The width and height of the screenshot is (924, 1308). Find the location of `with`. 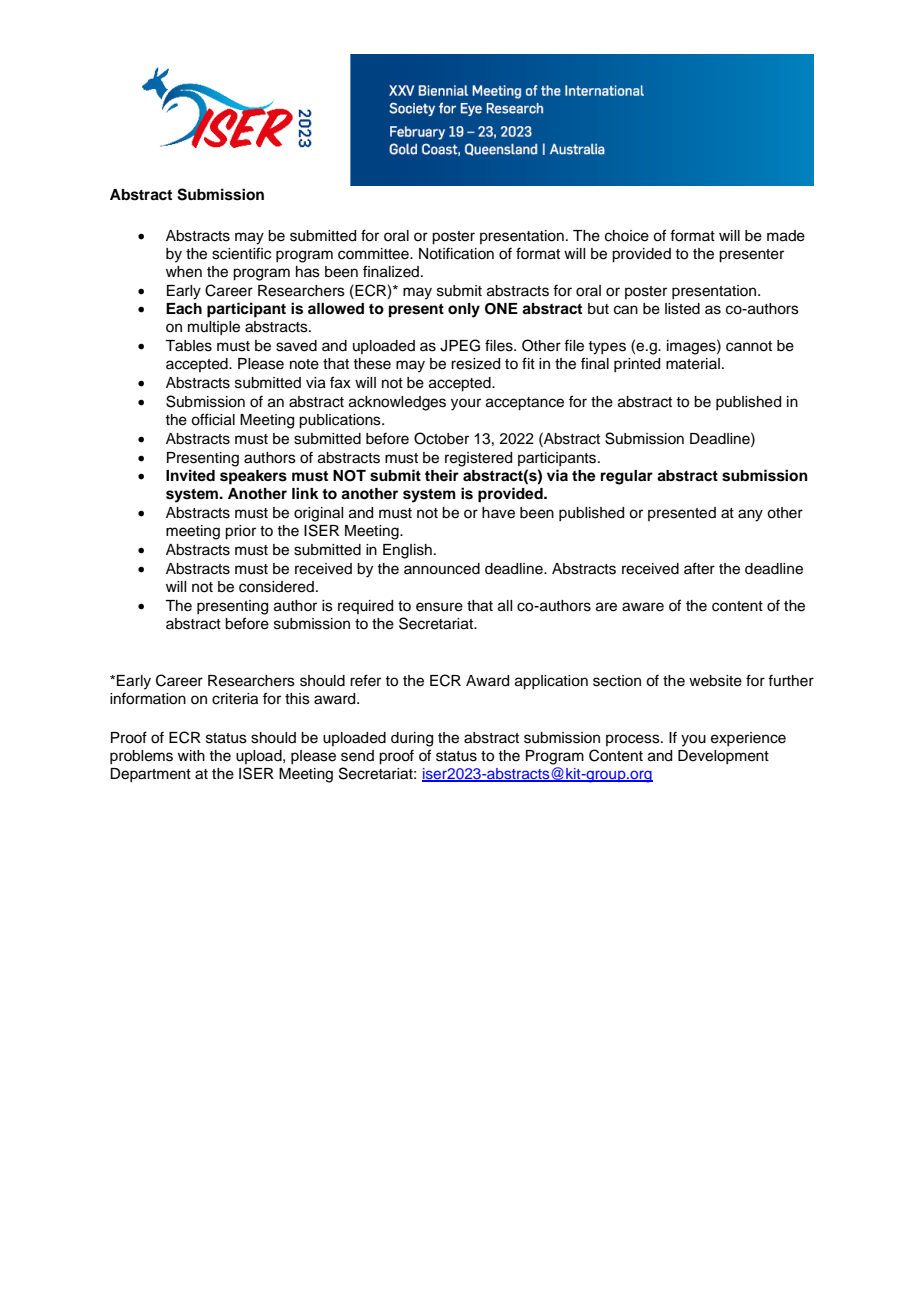

with is located at coordinates (191, 755).
